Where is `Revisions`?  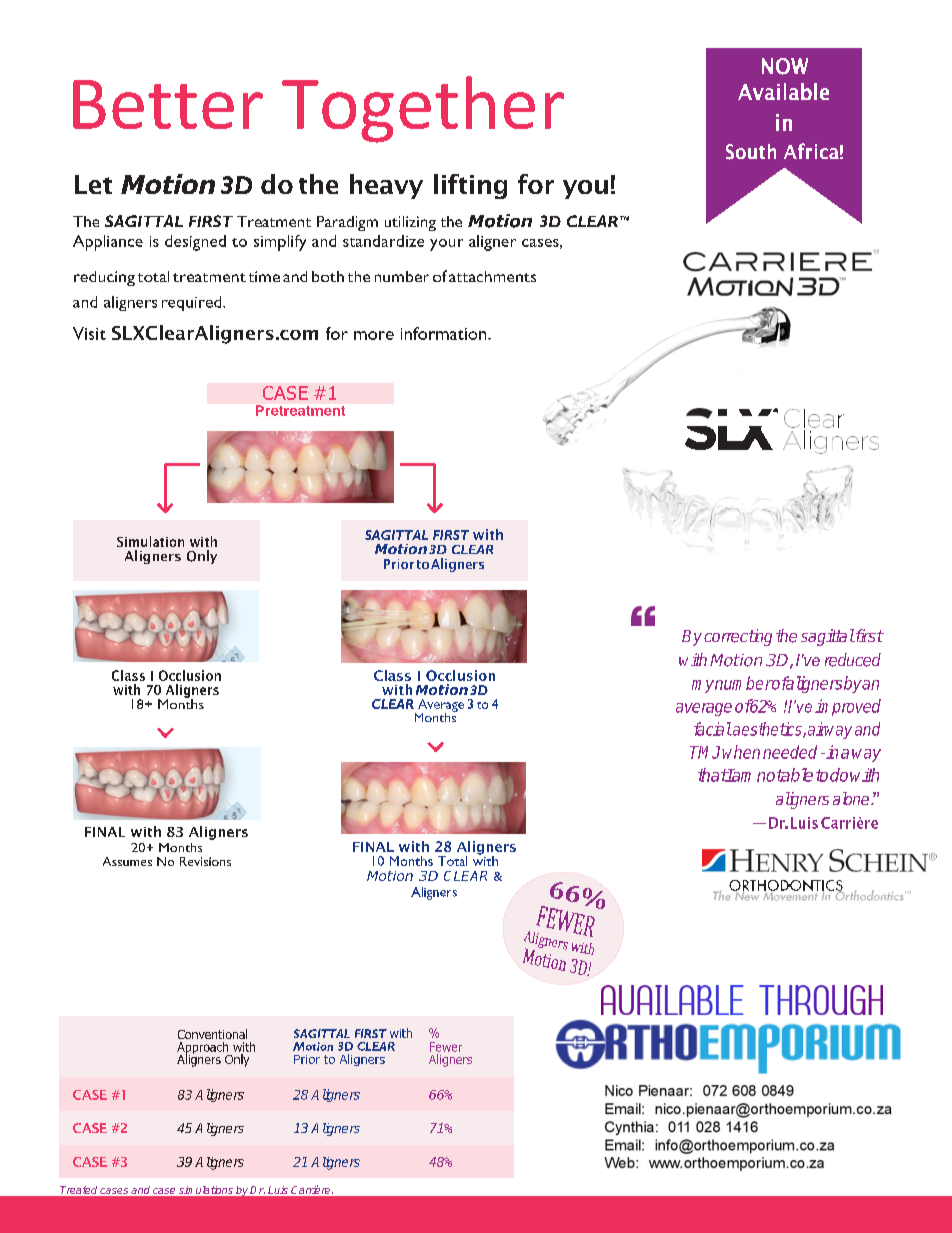
Revisions is located at coordinates (205, 861).
